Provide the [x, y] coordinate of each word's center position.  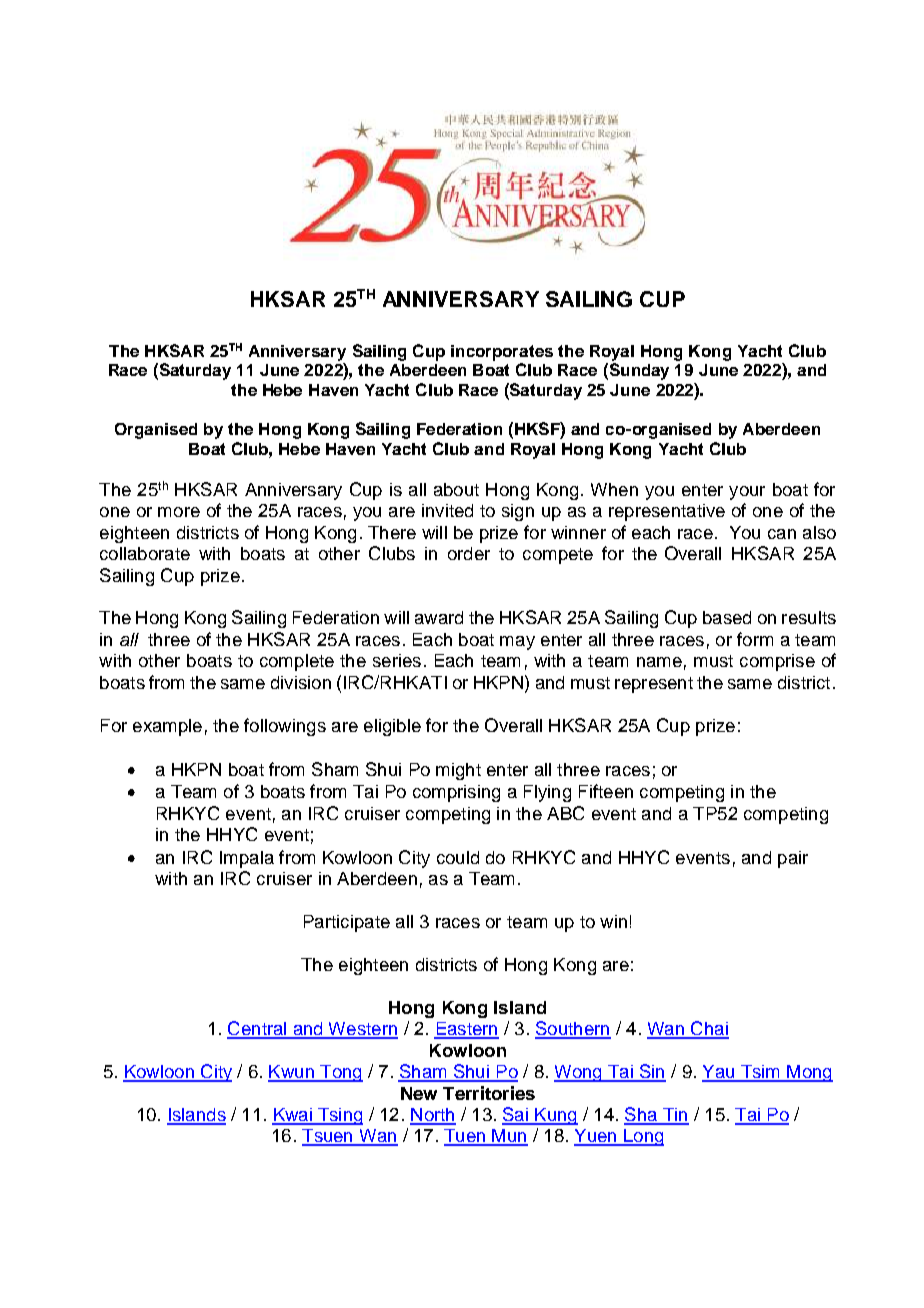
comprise [777, 662]
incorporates [502, 353]
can [782, 534]
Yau [719, 1073]
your [747, 493]
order [469, 553]
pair [793, 859]
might [458, 771]
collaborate [145, 553]
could [458, 857]
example [167, 727]
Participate [347, 923]
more [179, 512]
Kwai [293, 1116]
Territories [489, 1093]
